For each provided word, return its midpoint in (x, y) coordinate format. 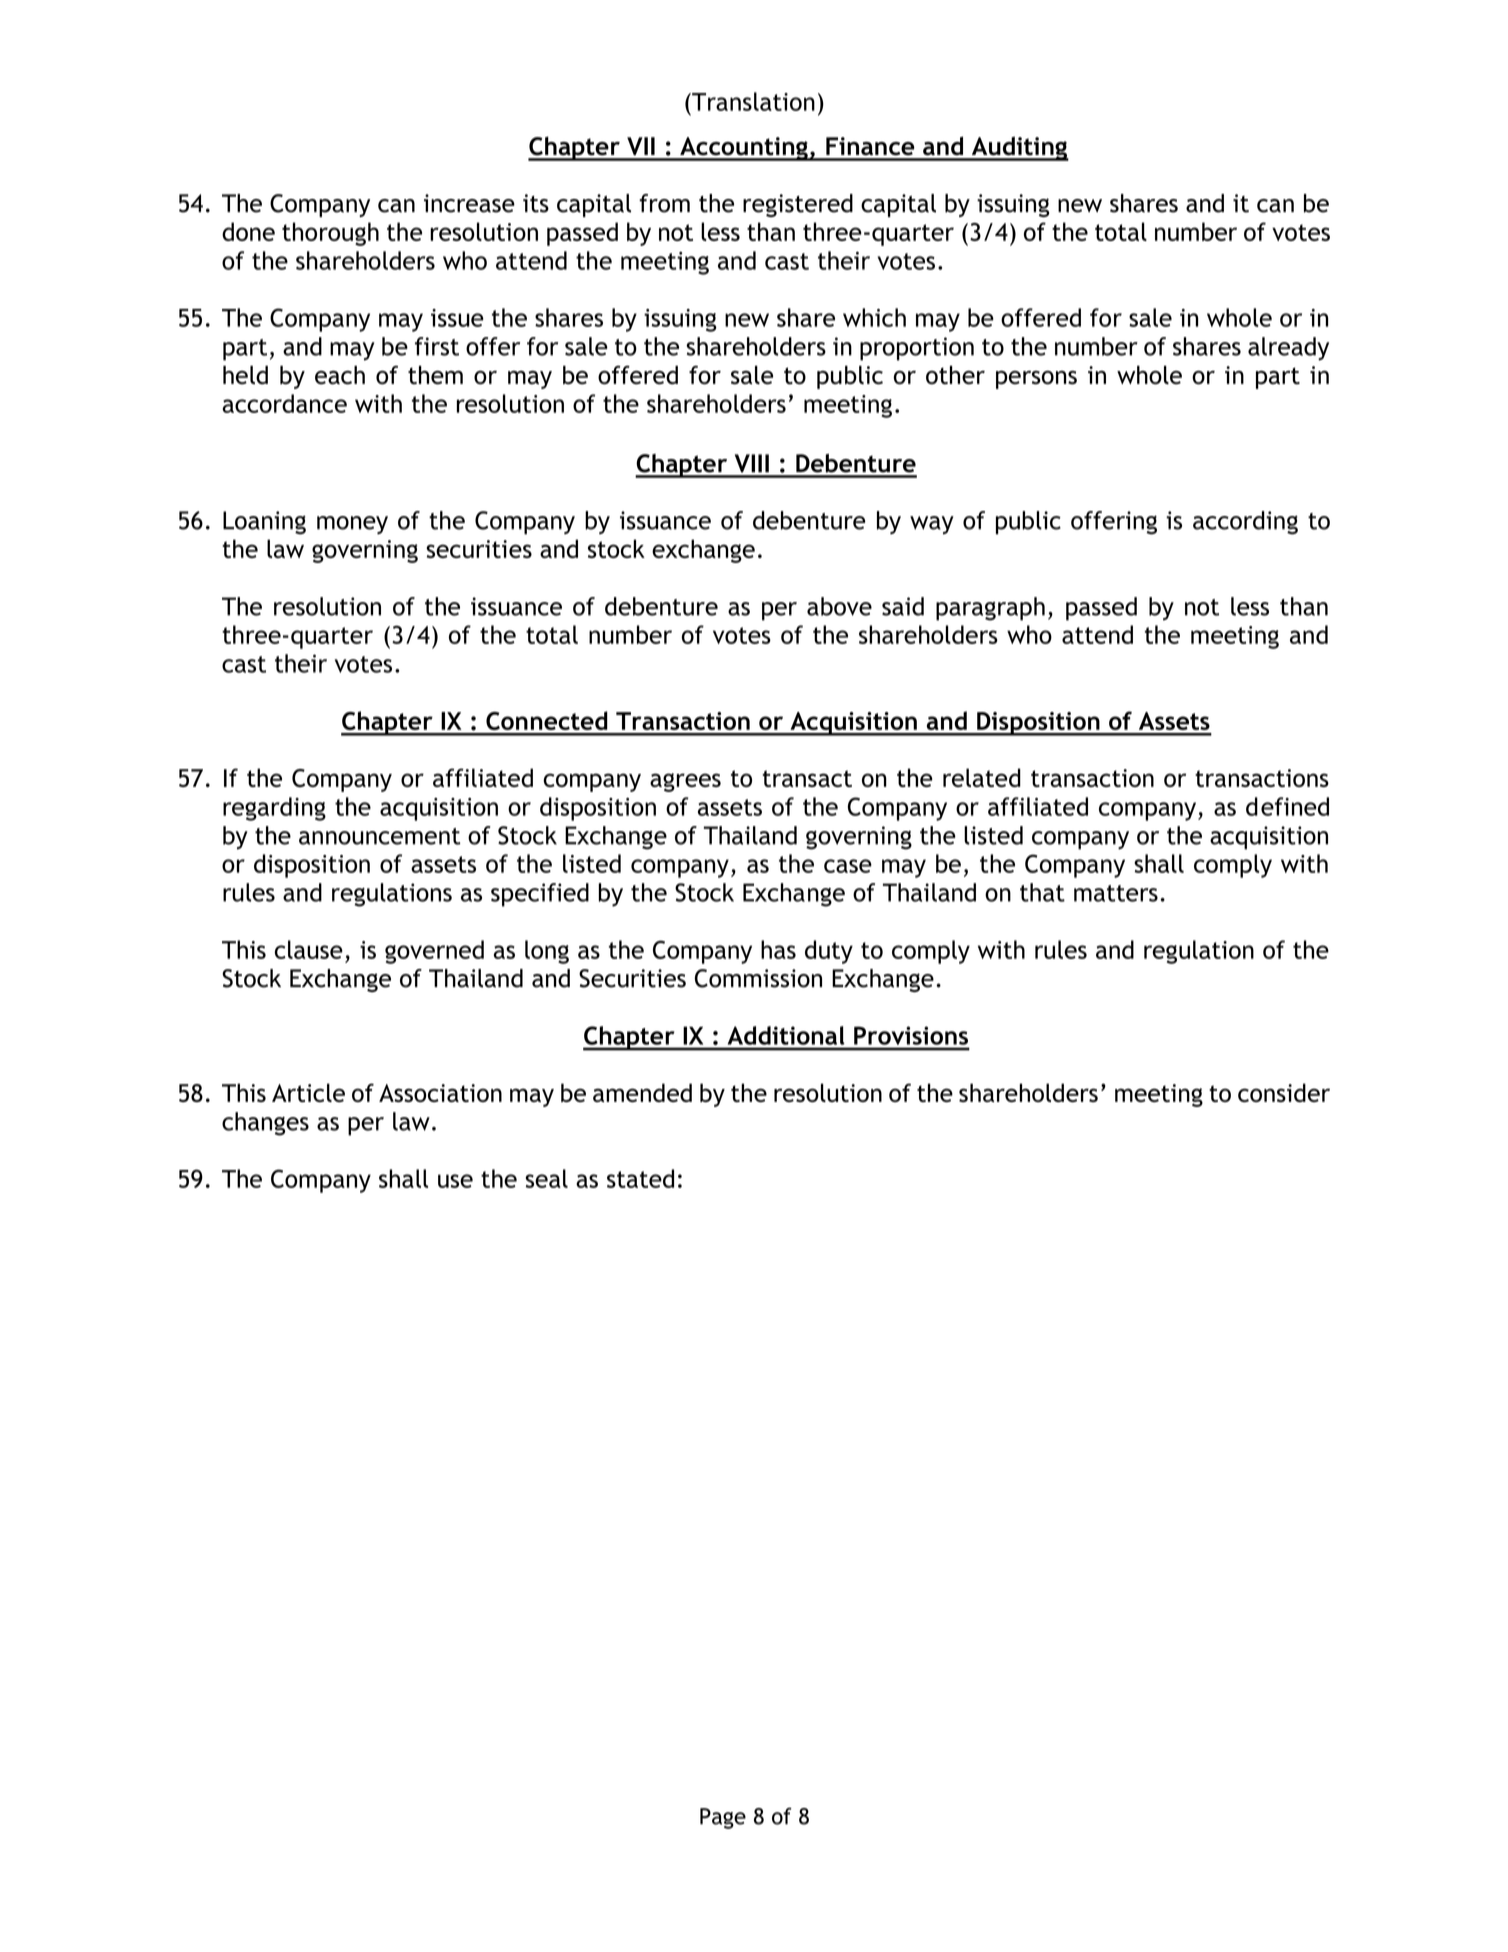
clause (309, 949)
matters (1116, 893)
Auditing (1019, 148)
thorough (330, 234)
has (778, 949)
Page (723, 1818)
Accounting (744, 149)
